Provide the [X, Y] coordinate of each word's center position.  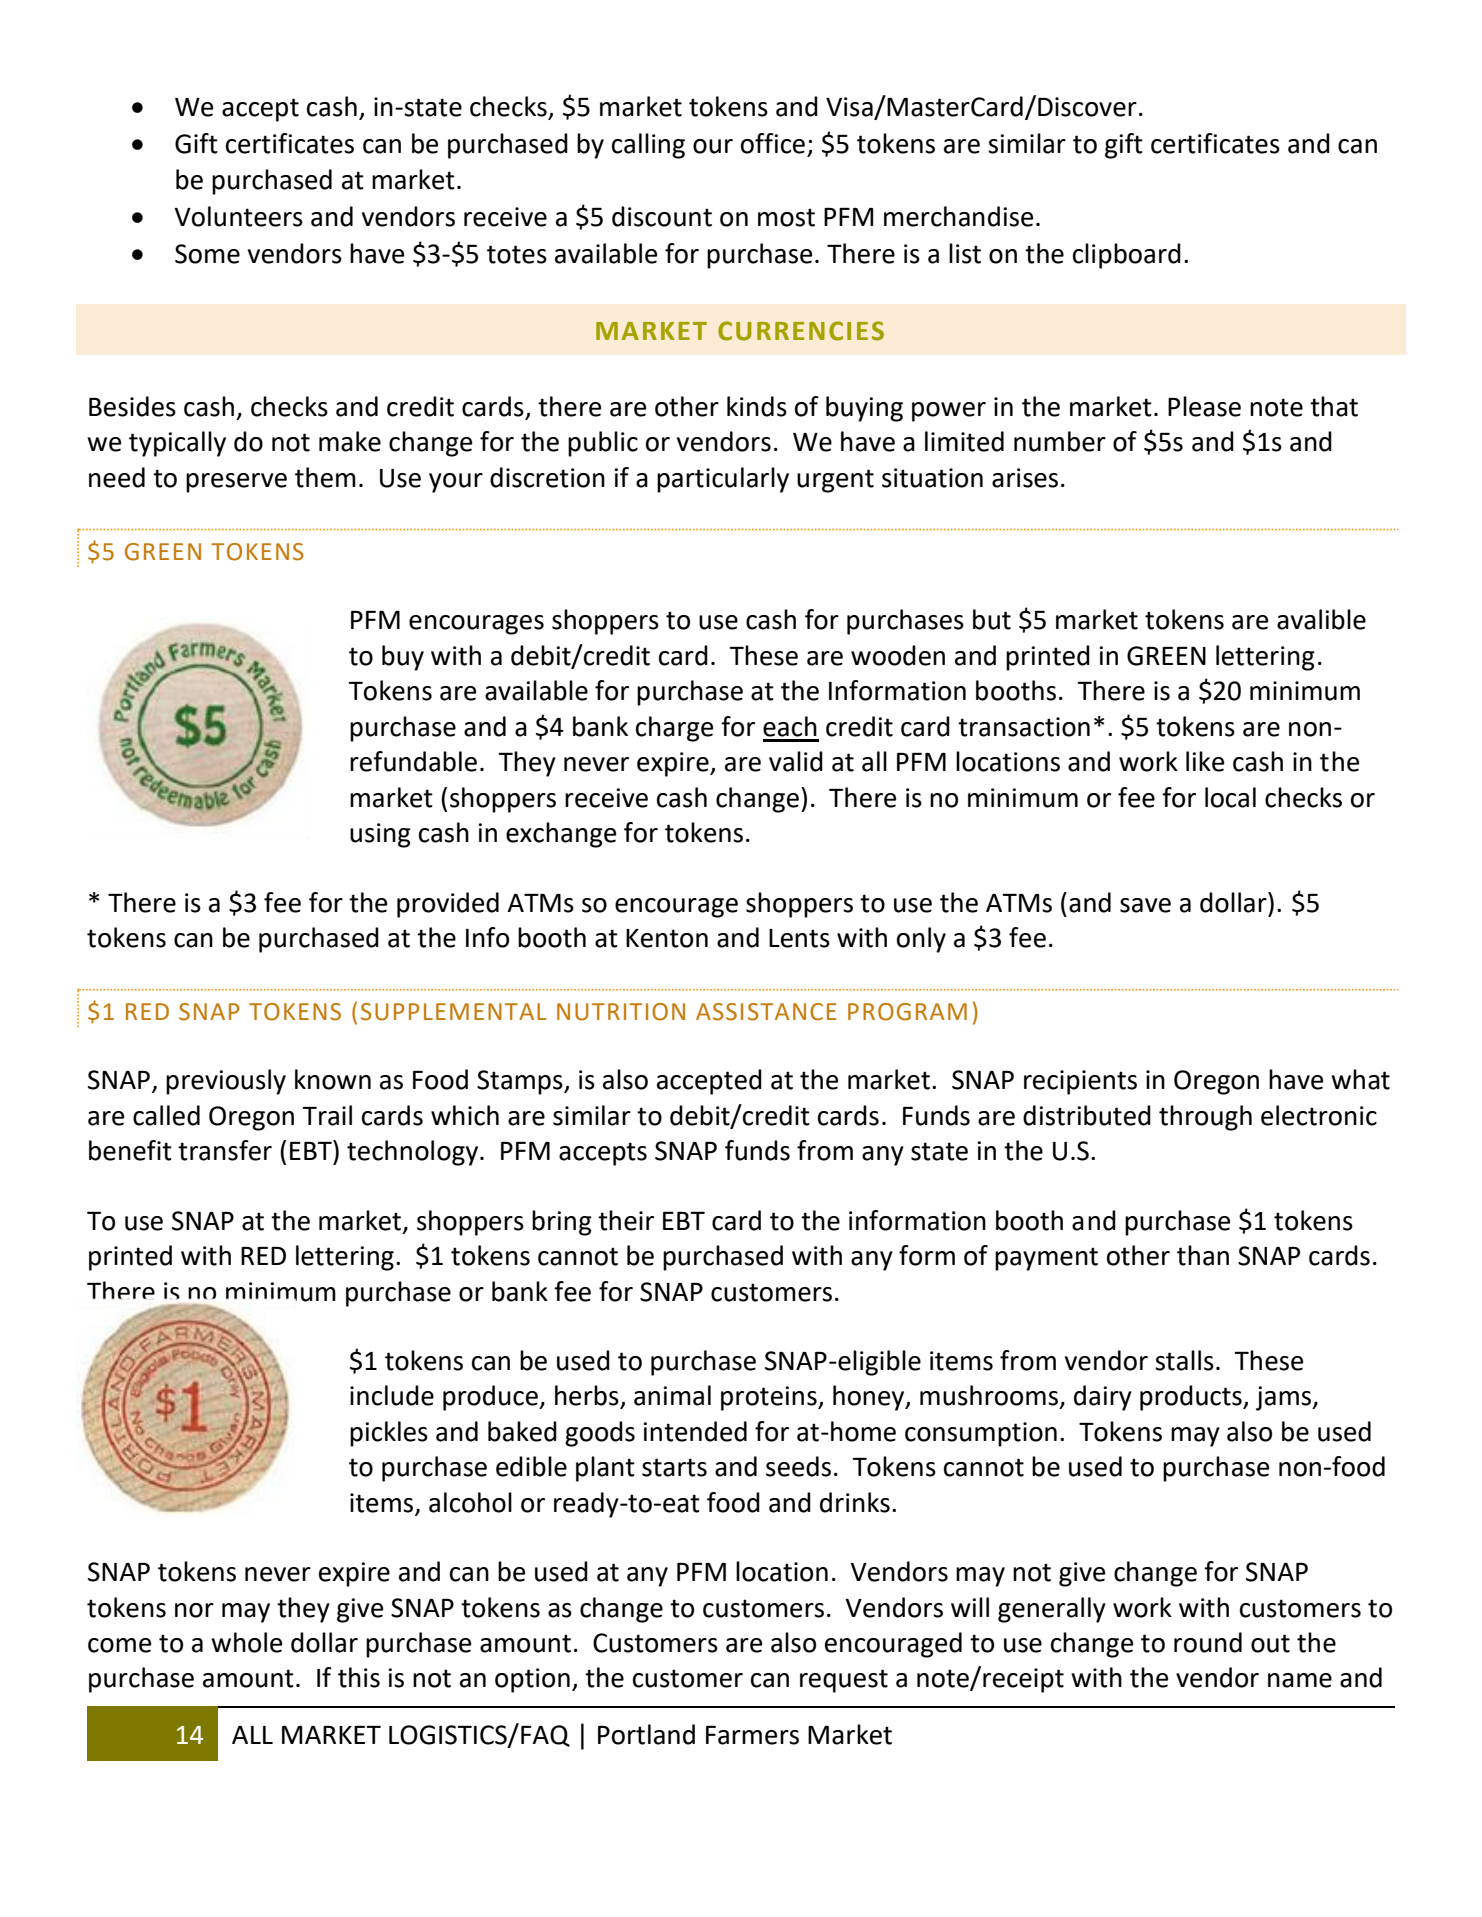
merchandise [958, 216]
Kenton [667, 938]
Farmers [752, 1735]
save [1145, 905]
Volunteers [238, 216]
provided [448, 905]
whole [246, 1642]
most [786, 217]
